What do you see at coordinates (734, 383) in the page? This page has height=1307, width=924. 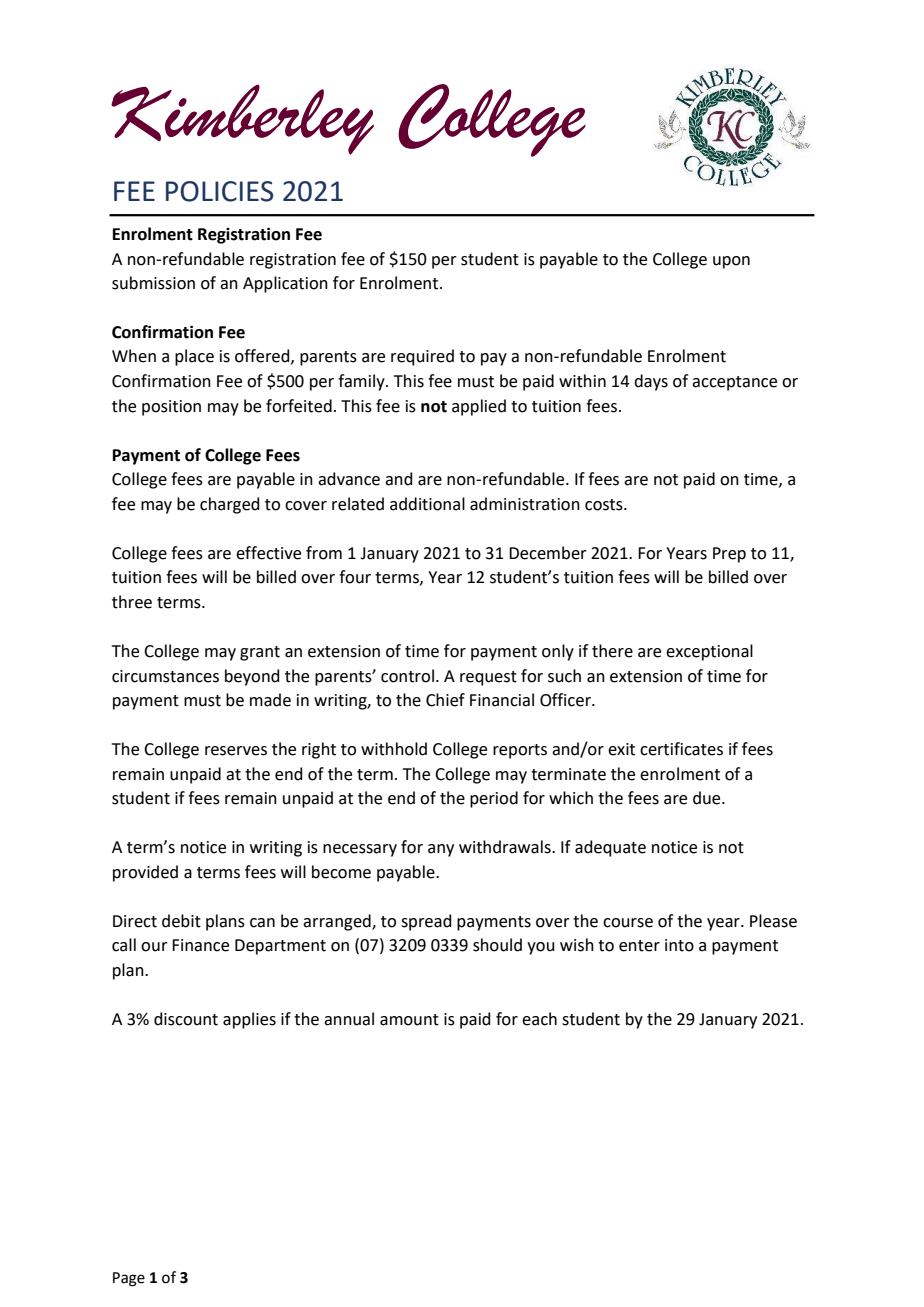 I see `acceptance` at bounding box center [734, 383].
